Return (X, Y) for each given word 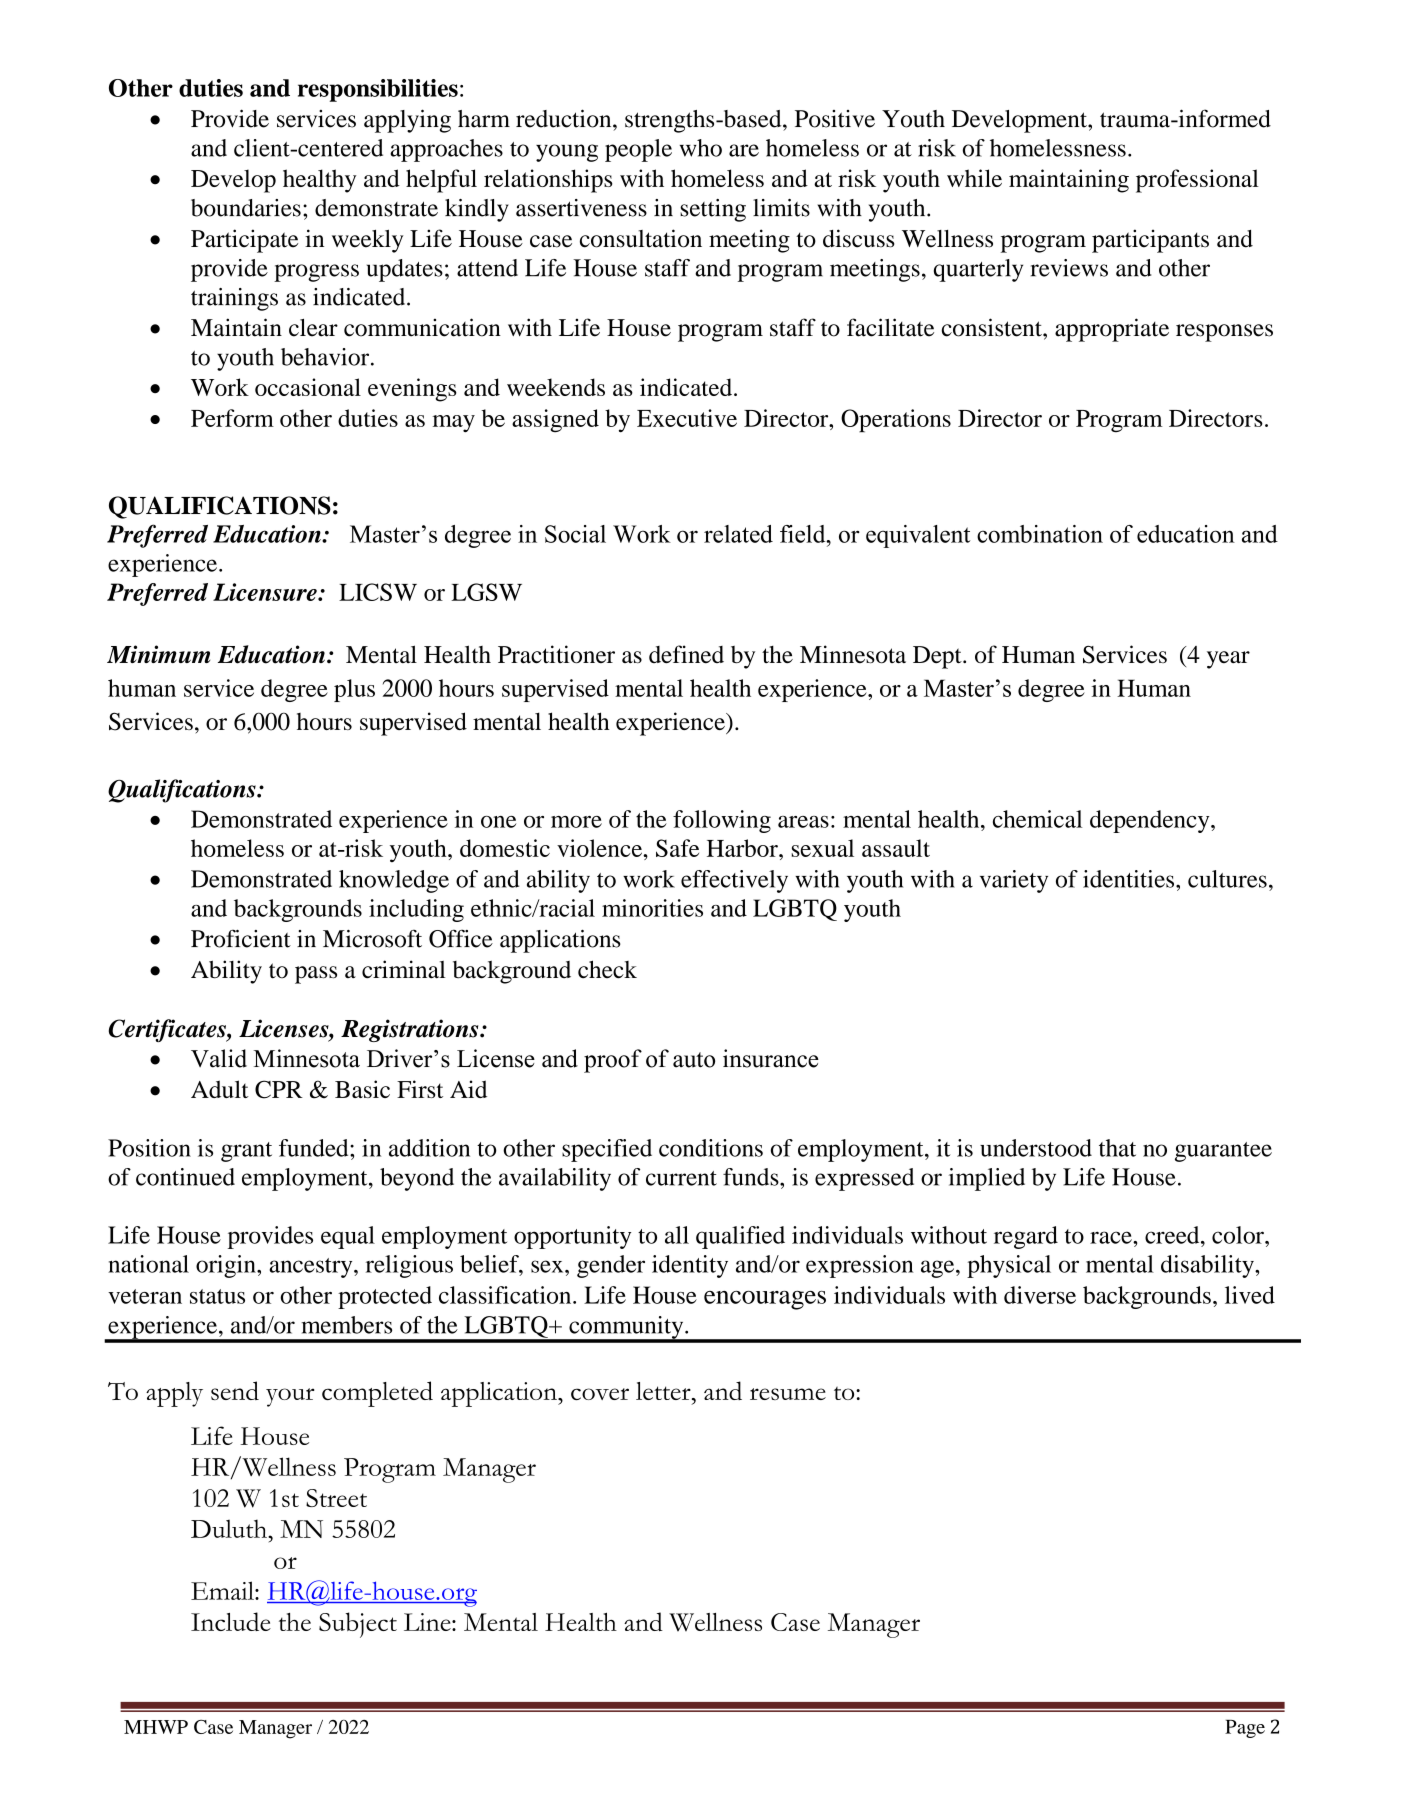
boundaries (246, 208)
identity (690, 1266)
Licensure (266, 592)
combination (1040, 534)
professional (1197, 181)
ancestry (312, 1268)
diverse (1040, 1295)
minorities (652, 908)
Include (231, 1621)
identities (1130, 879)
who (701, 148)
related (738, 534)
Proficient (241, 939)
